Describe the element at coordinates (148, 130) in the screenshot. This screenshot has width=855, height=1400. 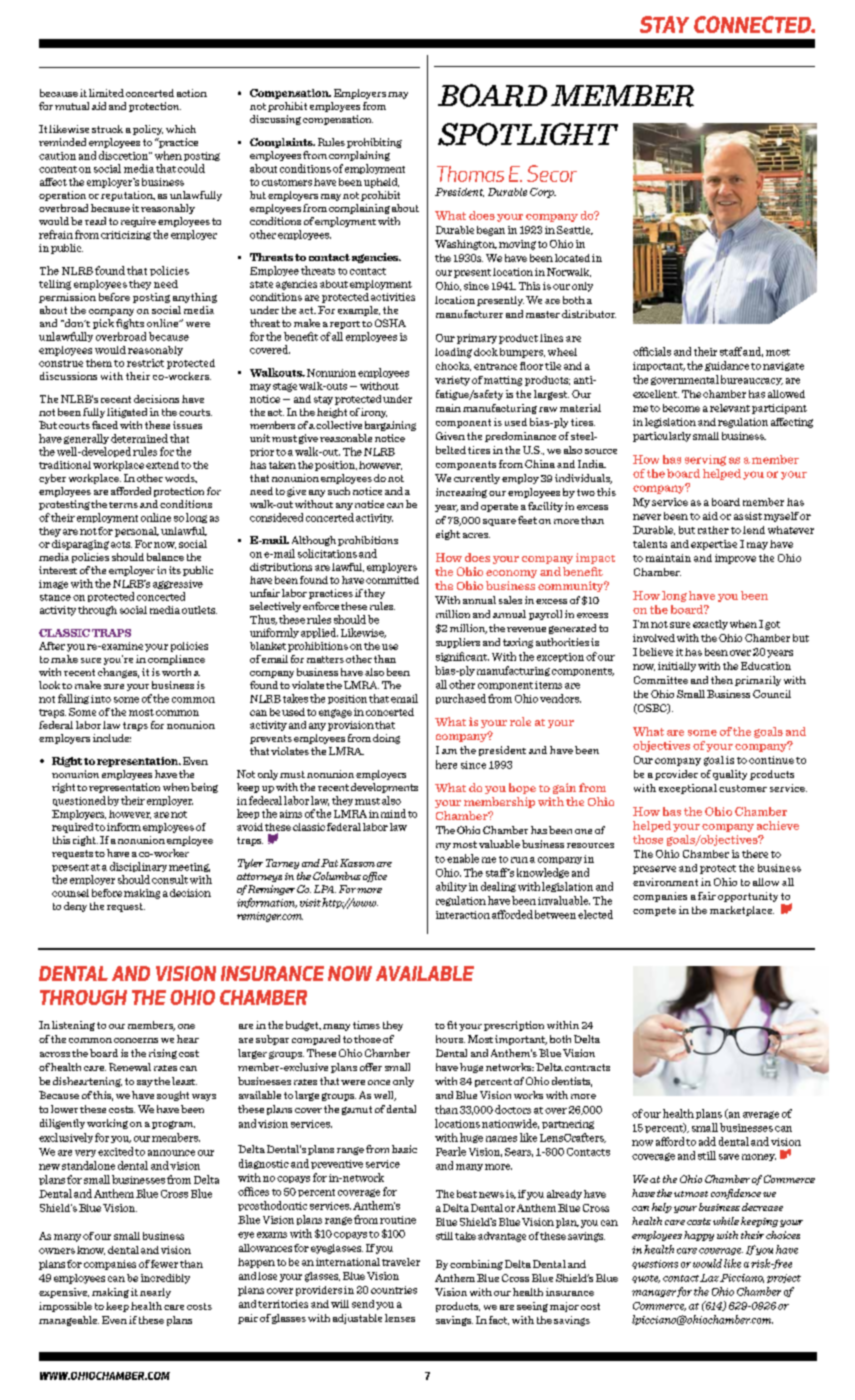
I see `policy` at that location.
